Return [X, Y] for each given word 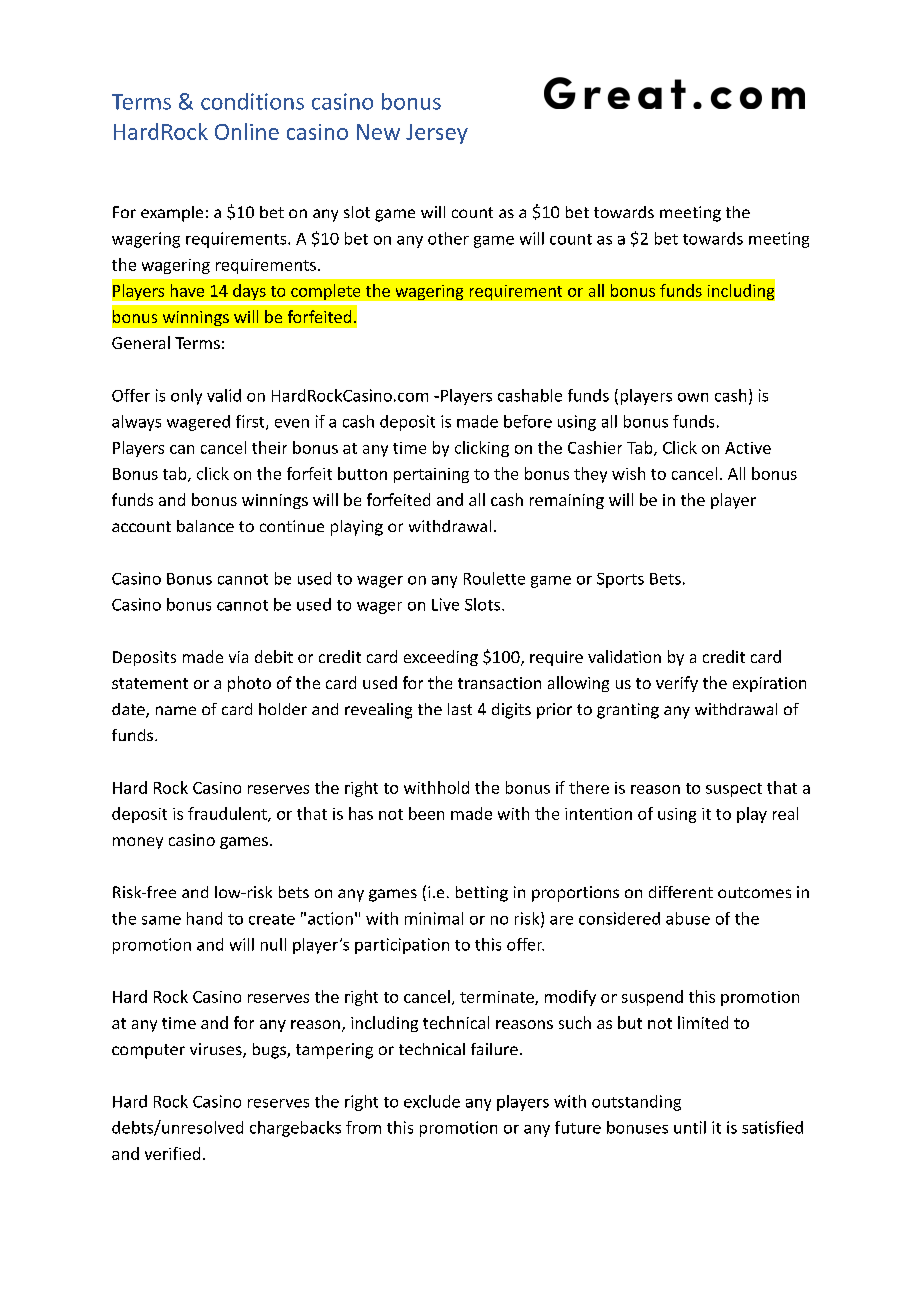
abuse [688, 918]
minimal [434, 918]
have [187, 290]
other [448, 238]
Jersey [437, 134]
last [460, 709]
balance [205, 526]
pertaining [431, 475]
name [176, 710]
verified [172, 1153]
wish [628, 473]
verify [677, 684]
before [528, 421]
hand [204, 918]
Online [247, 131]
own [693, 397]
